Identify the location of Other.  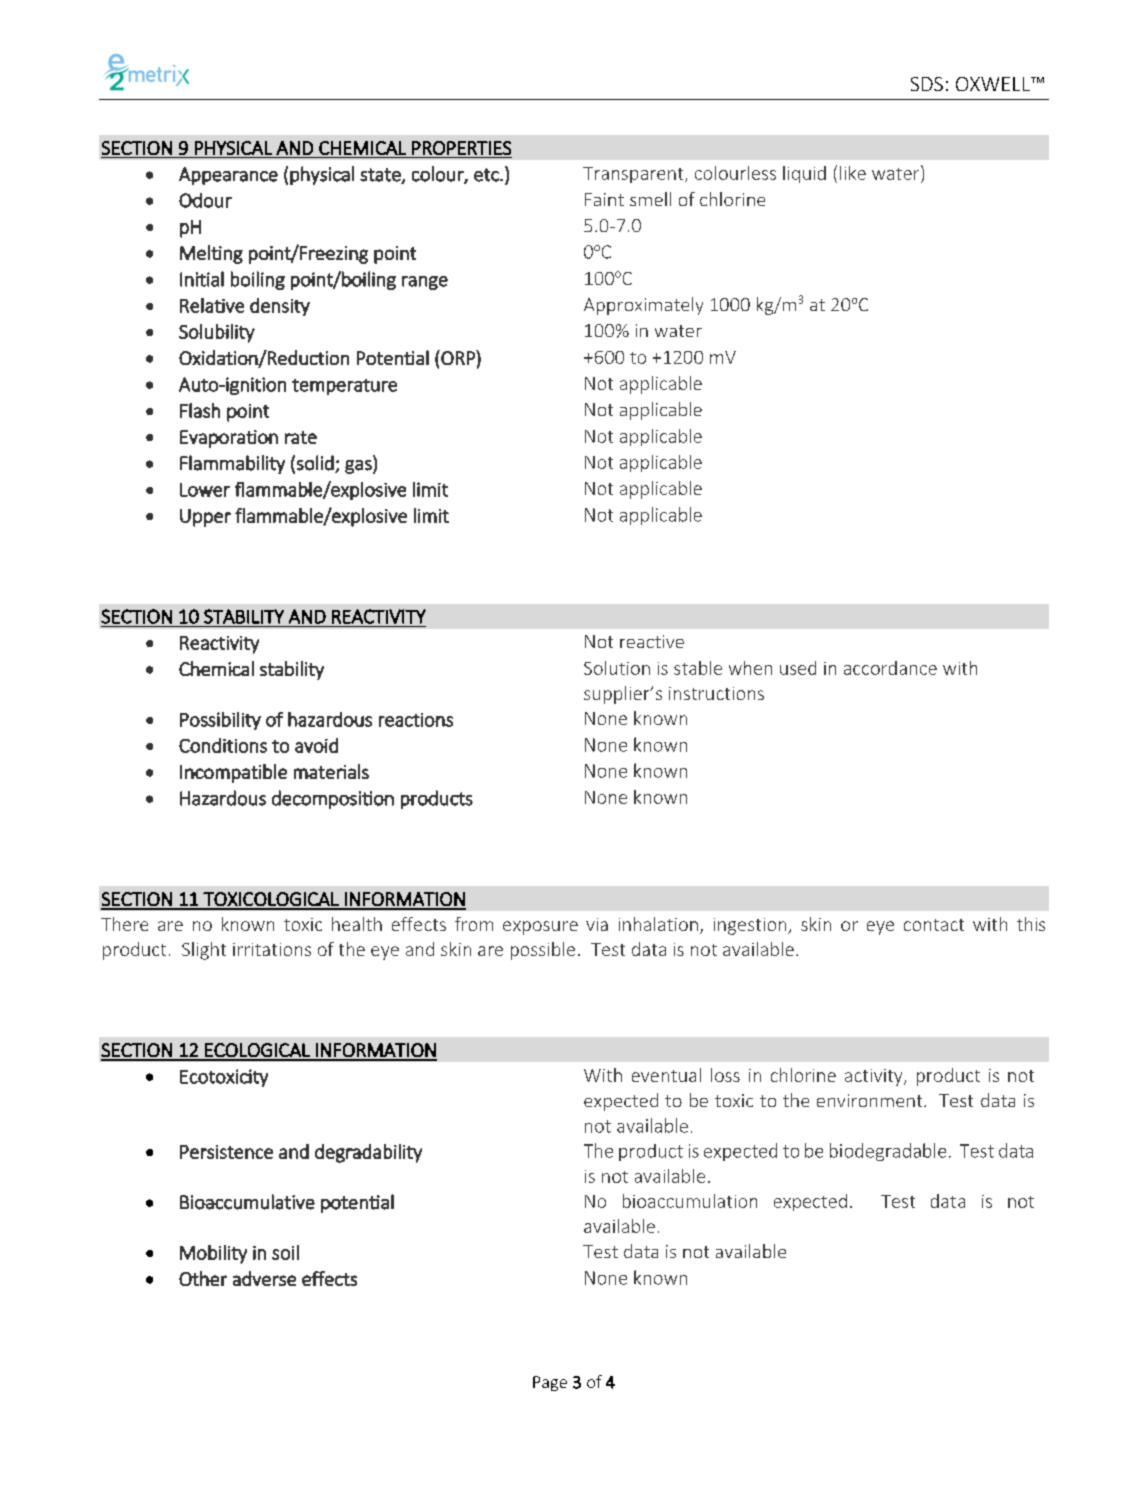
(203, 1278).
